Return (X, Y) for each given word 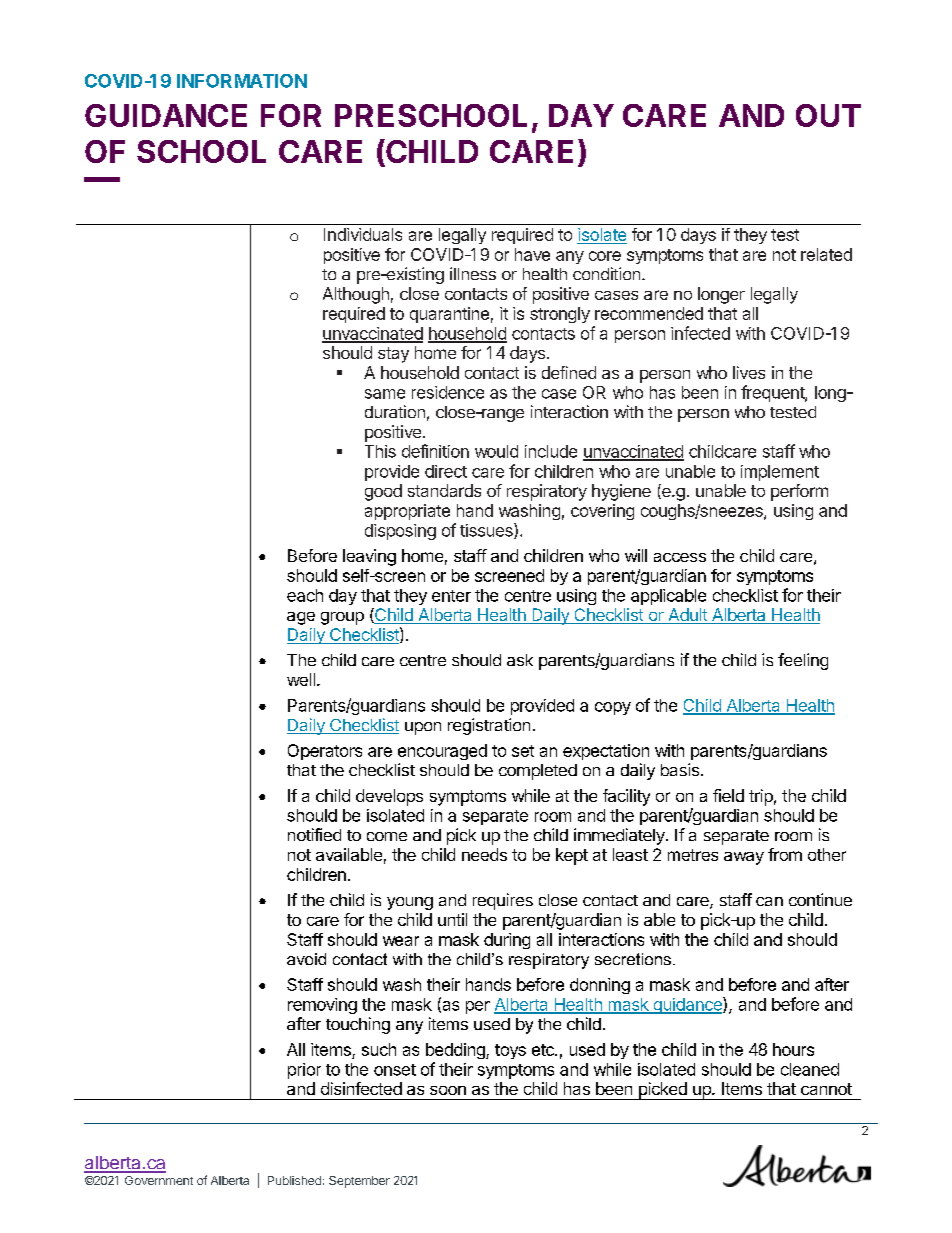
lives (749, 372)
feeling (803, 661)
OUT (828, 115)
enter (451, 596)
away (744, 858)
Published (294, 1180)
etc (544, 1050)
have (532, 254)
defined (569, 372)
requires (503, 901)
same (385, 394)
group (342, 618)
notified (314, 834)
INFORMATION (242, 81)
